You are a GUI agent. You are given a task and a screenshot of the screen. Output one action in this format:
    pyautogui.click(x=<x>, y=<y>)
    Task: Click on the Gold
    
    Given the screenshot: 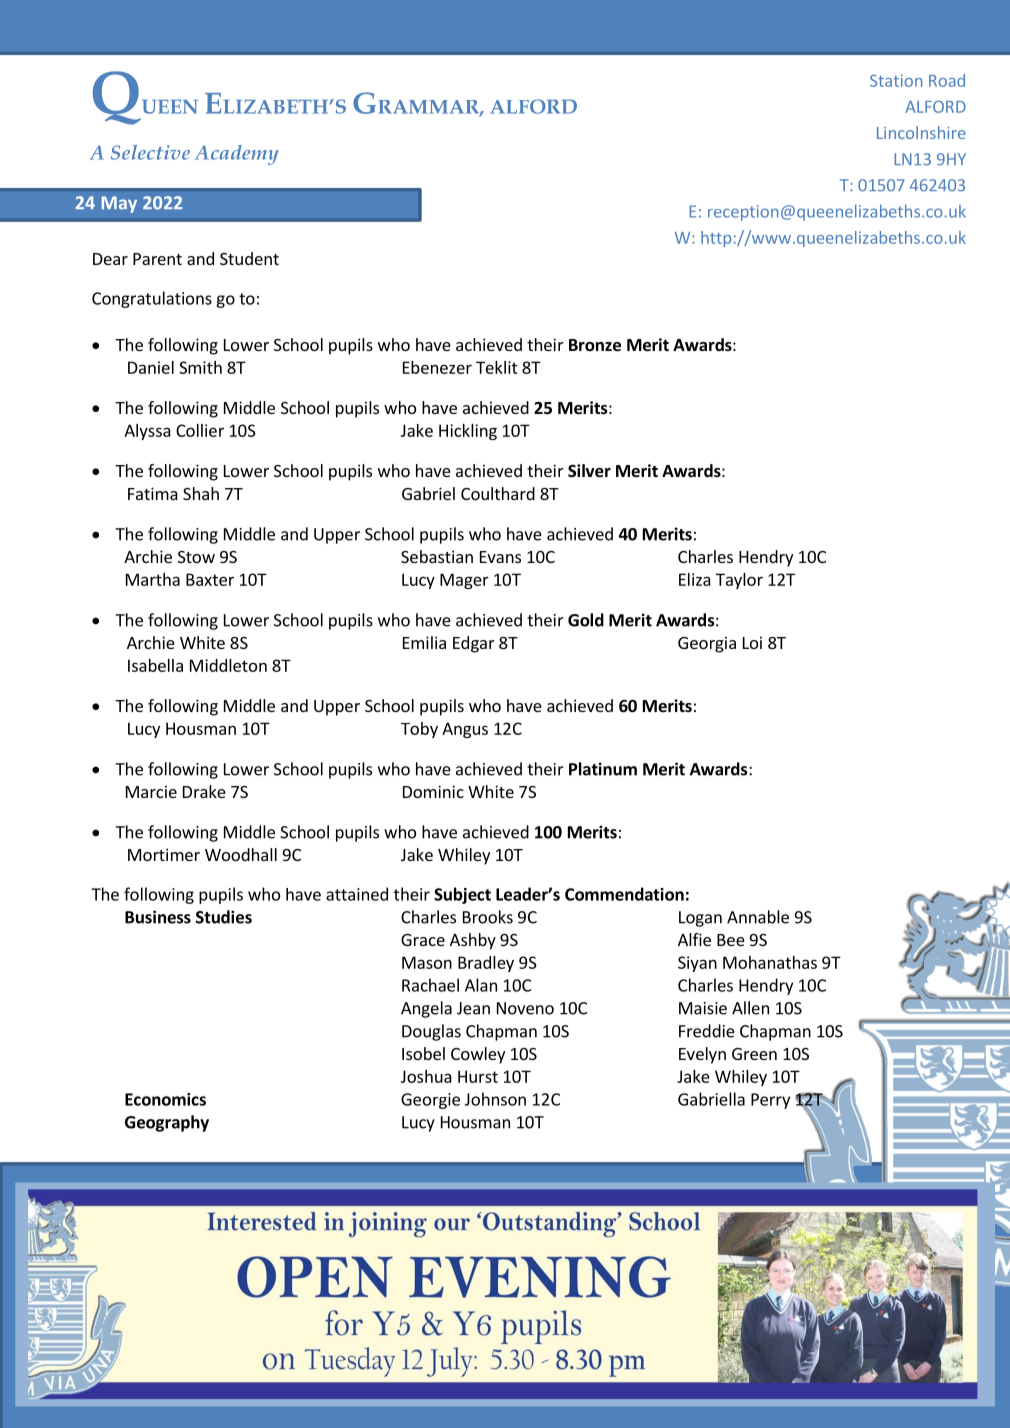 What is the action you would take?
    pyautogui.click(x=586, y=620)
